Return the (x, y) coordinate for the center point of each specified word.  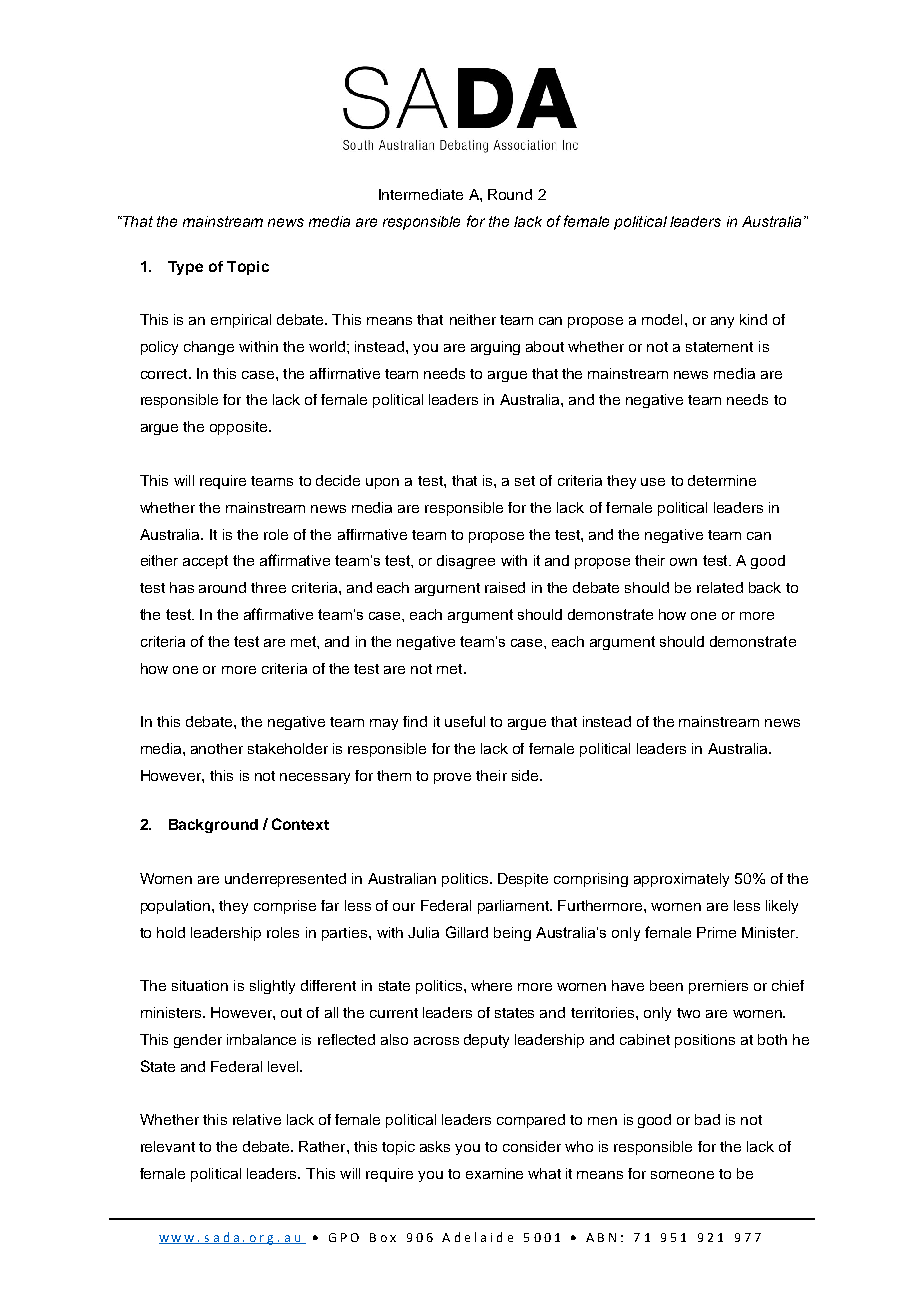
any (722, 322)
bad (707, 1119)
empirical (241, 321)
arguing (495, 348)
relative (257, 1119)
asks (435, 1146)
